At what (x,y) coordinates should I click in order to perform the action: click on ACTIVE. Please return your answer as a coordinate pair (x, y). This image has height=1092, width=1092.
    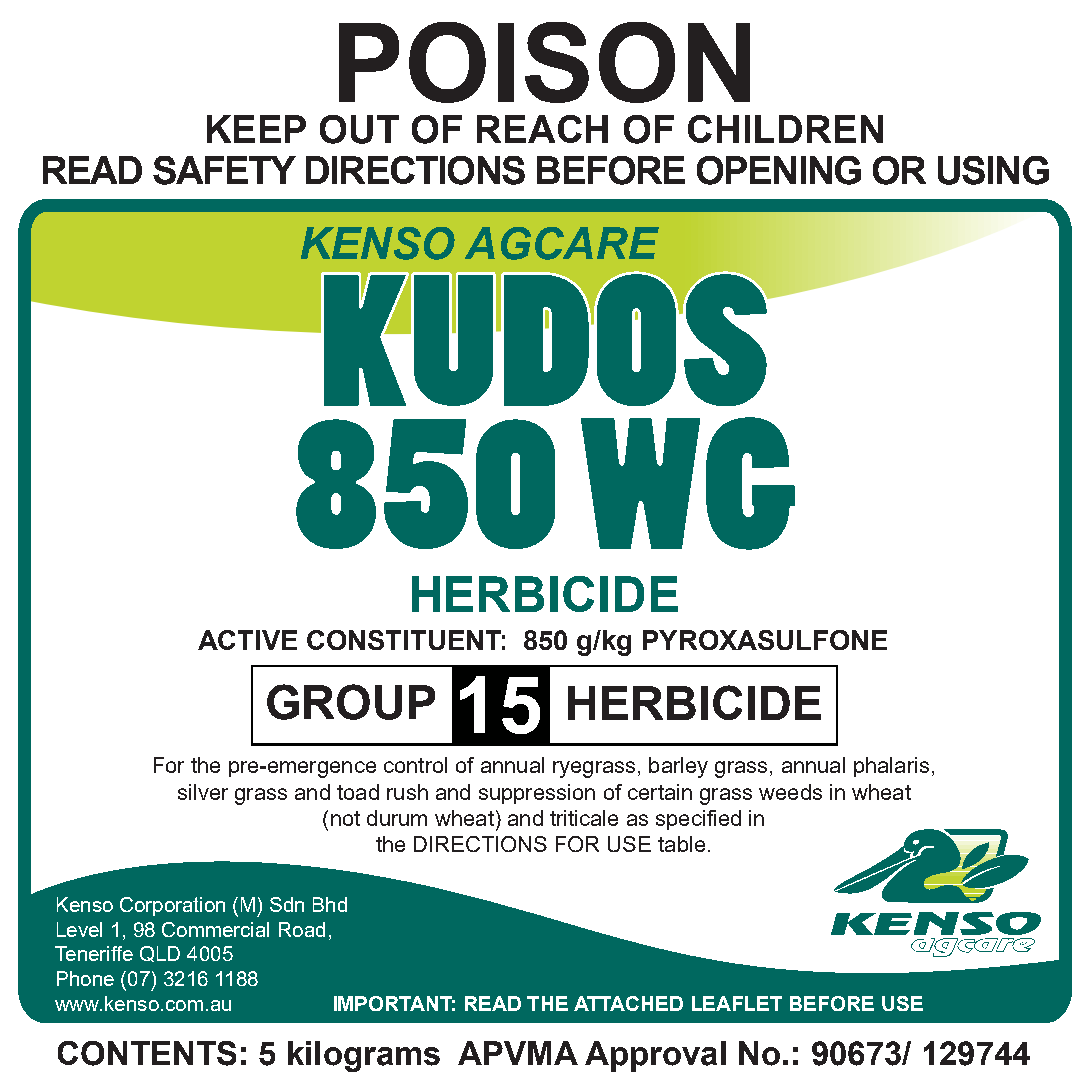
    Looking at the image, I should click on (247, 640).
